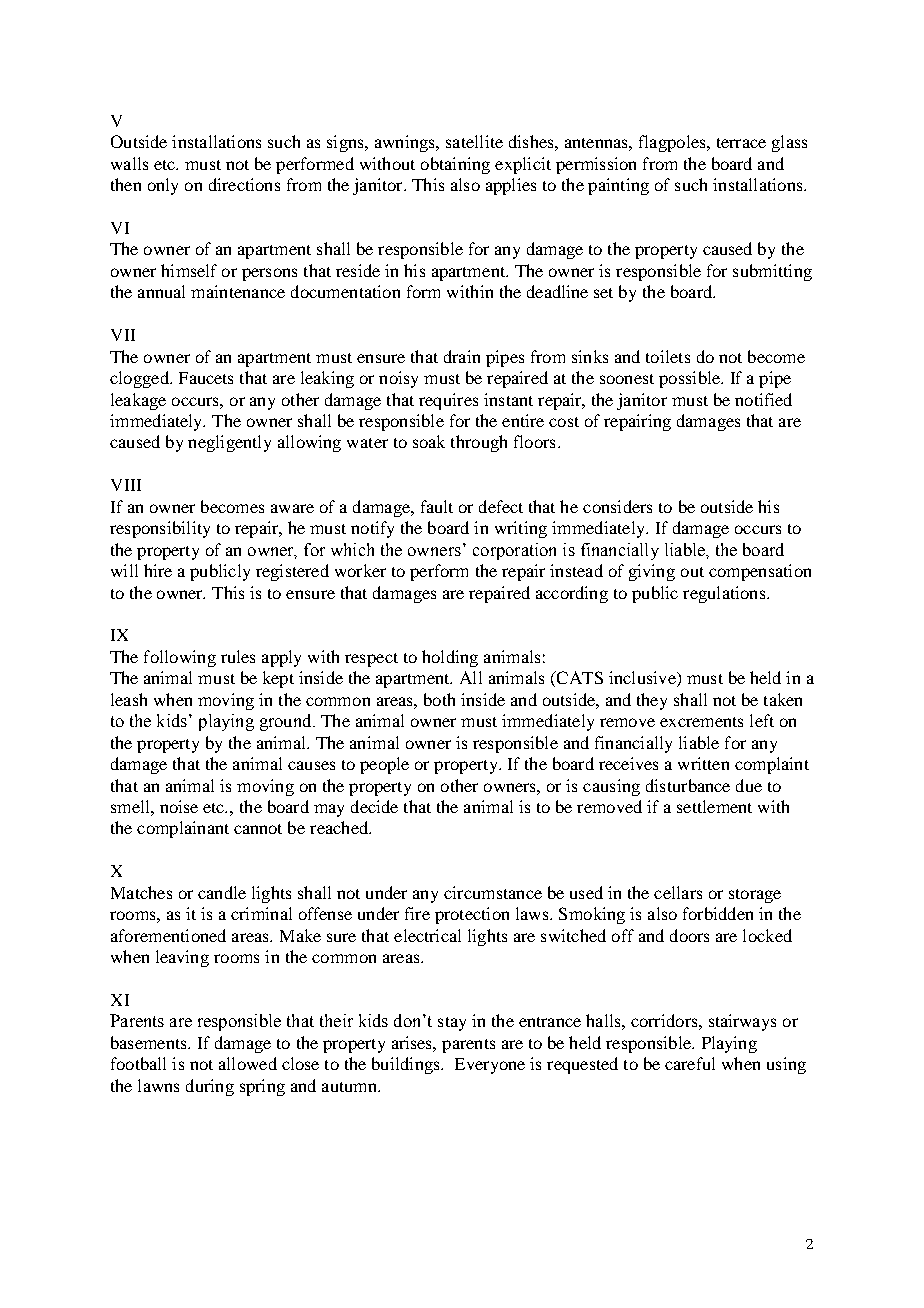  I want to click on careful, so click(690, 1063).
